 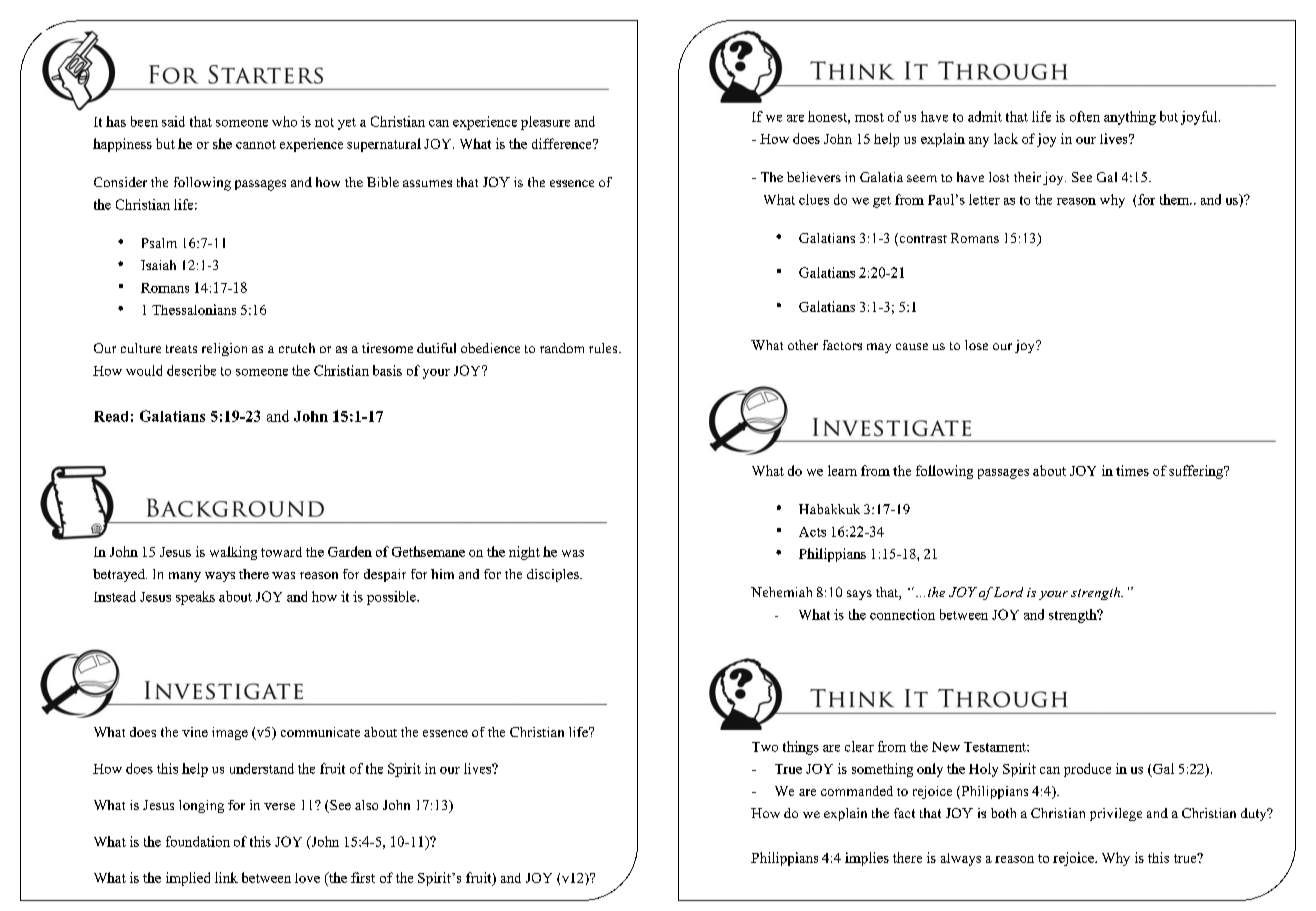 What do you see at coordinates (1132, 470) in the screenshot?
I see `times` at bounding box center [1132, 470].
